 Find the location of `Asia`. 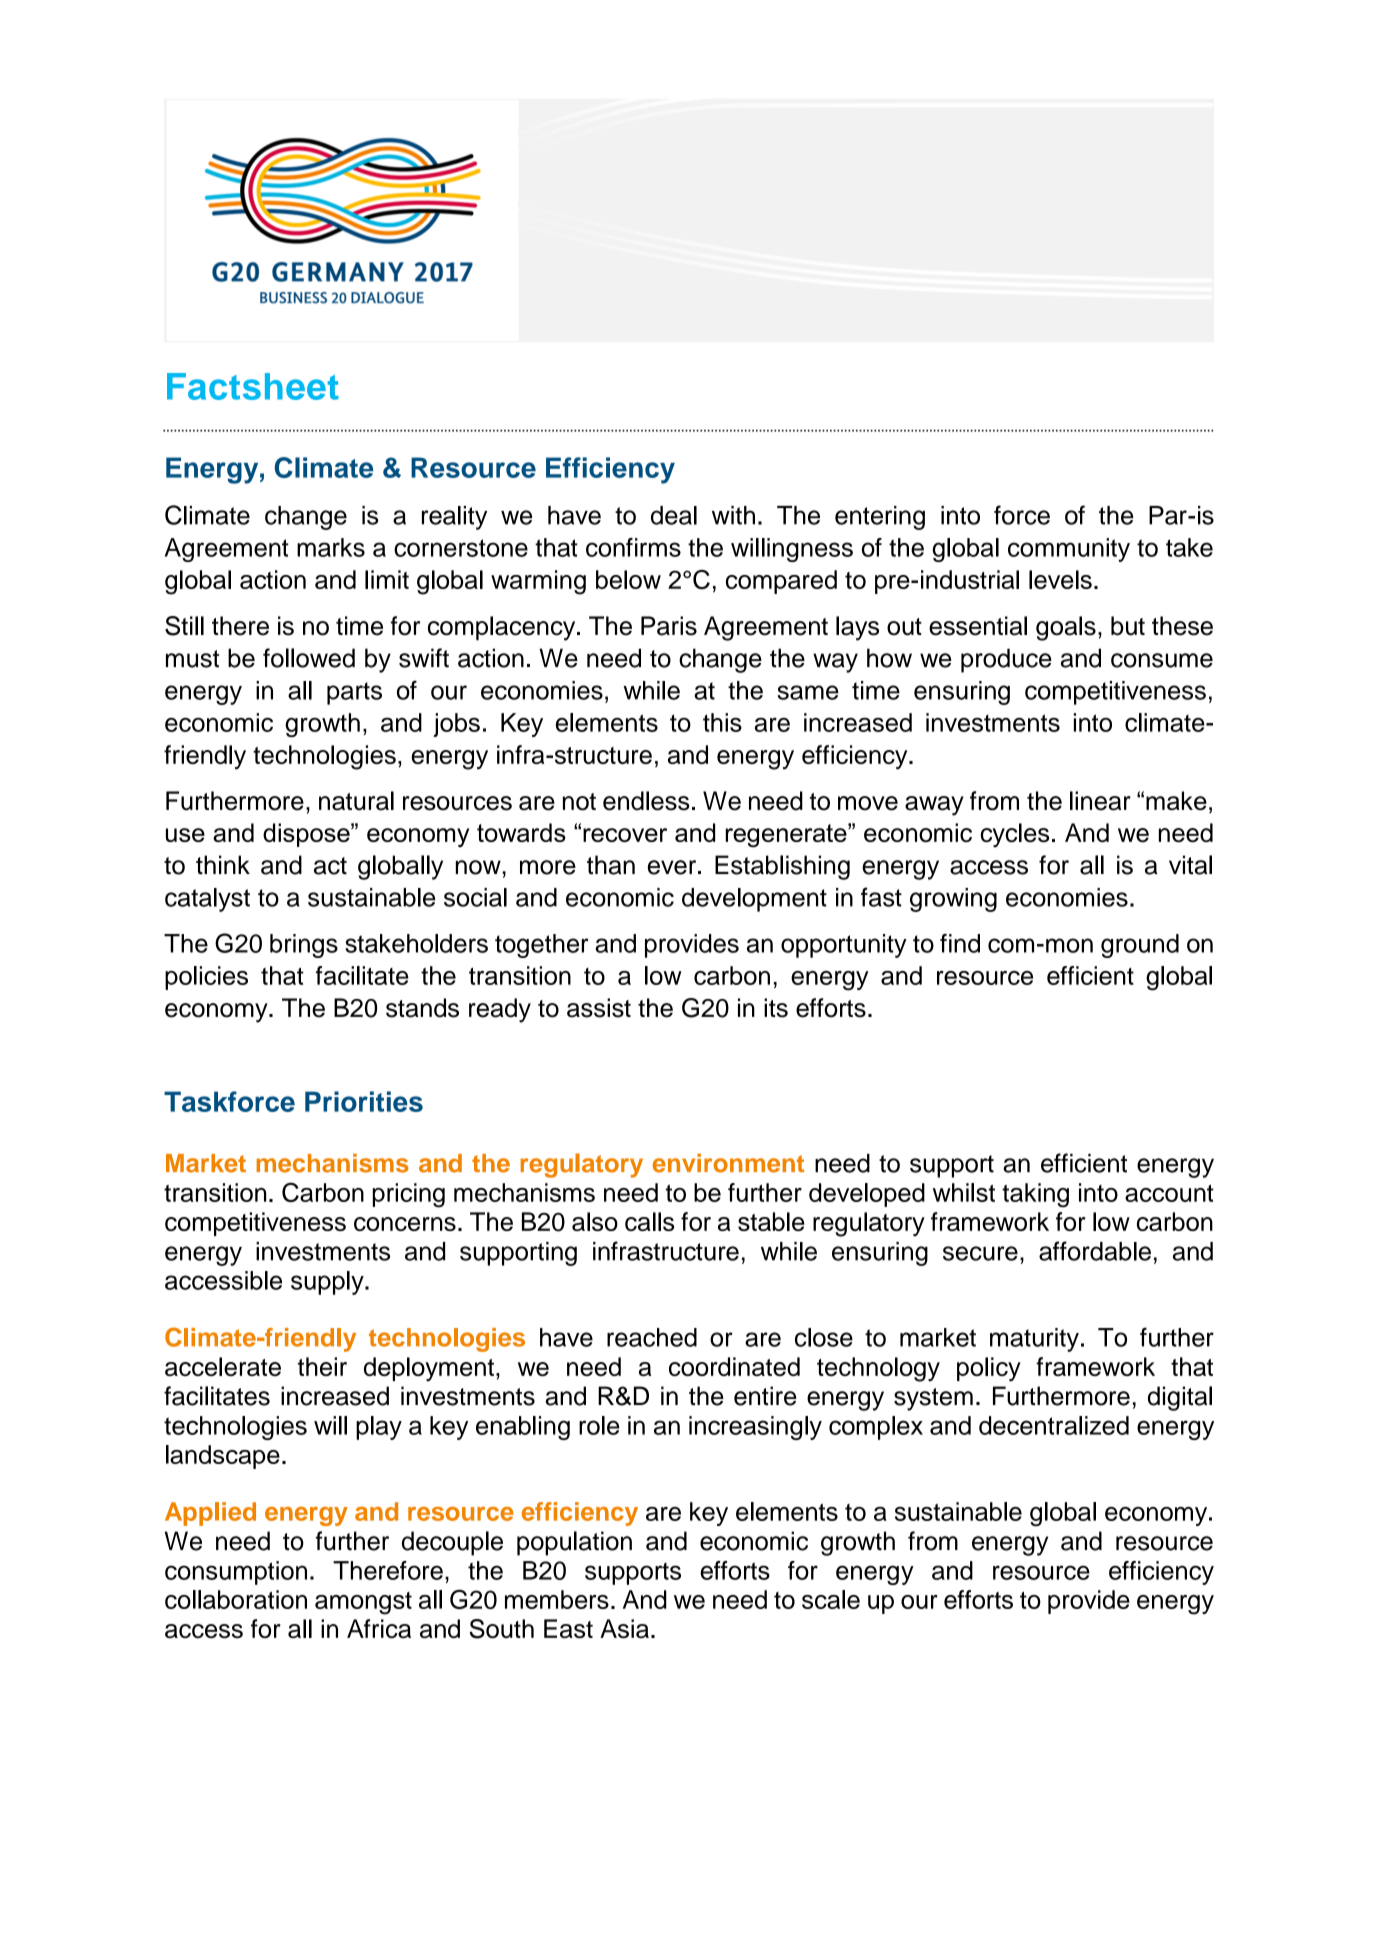

Asia is located at coordinates (624, 1629).
